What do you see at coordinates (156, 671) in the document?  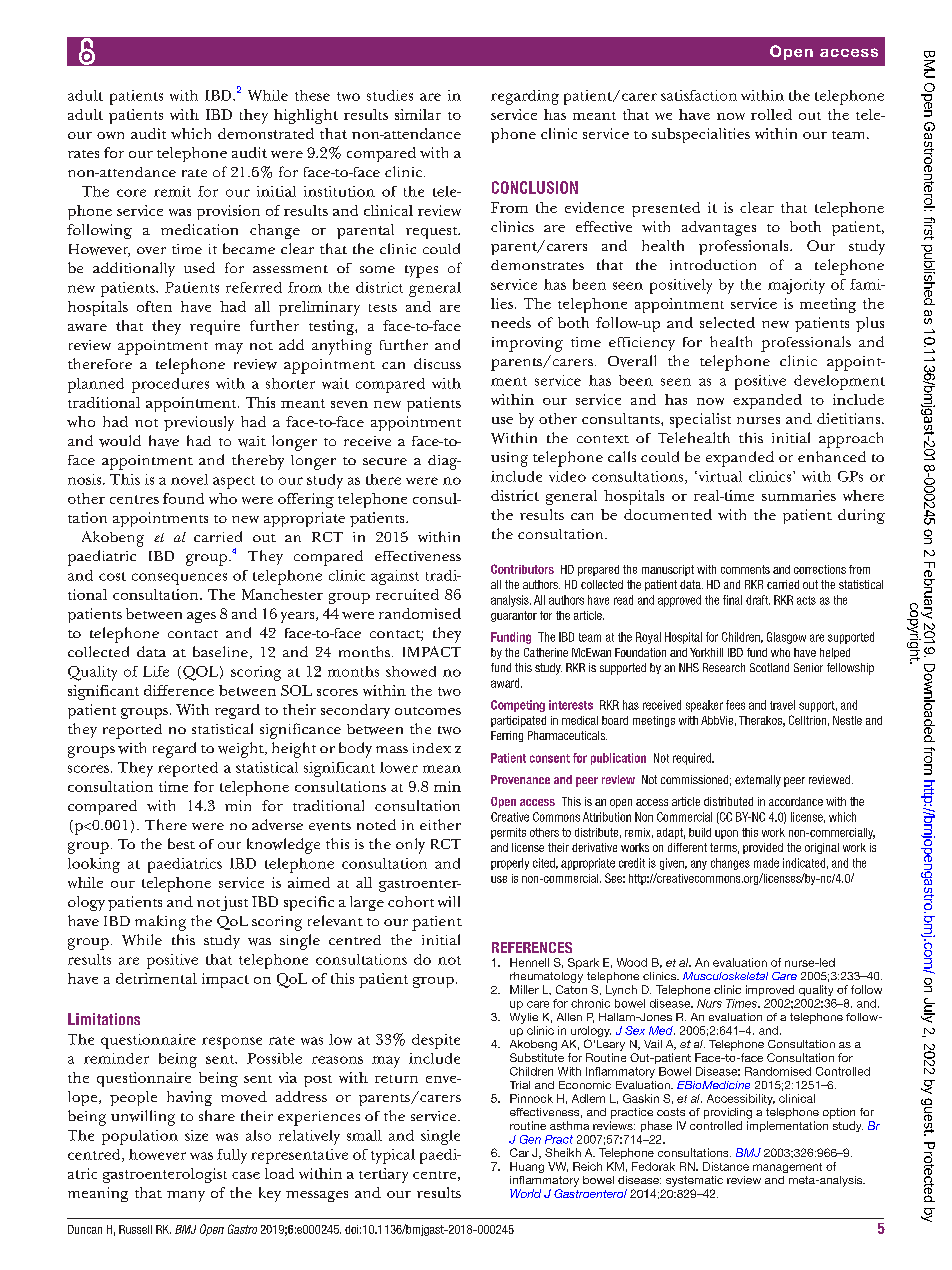 I see `Life` at bounding box center [156, 671].
